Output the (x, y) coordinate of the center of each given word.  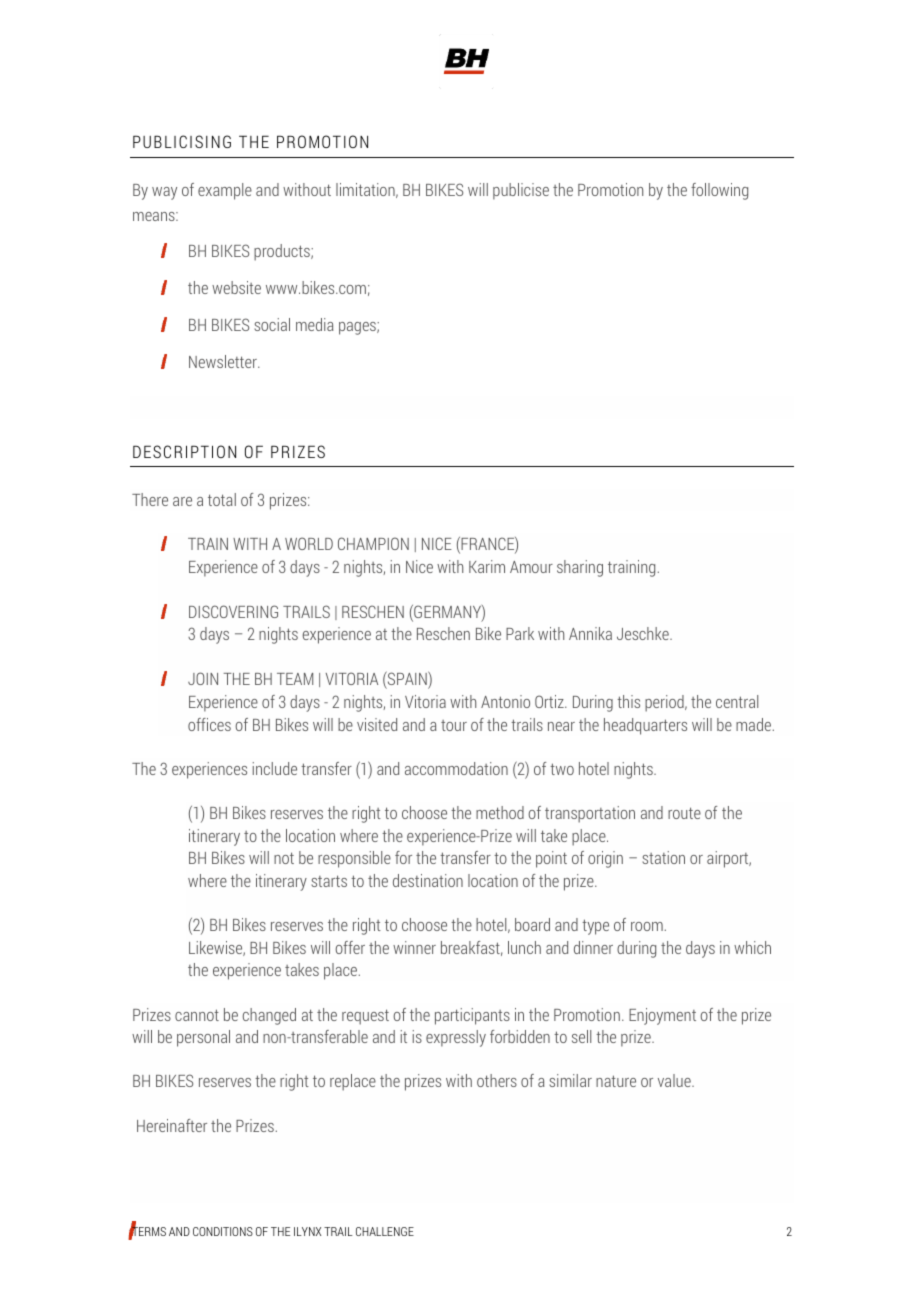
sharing (580, 568)
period (665, 703)
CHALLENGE (385, 1231)
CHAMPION (373, 543)
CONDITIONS (223, 1231)
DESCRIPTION (184, 451)
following (719, 191)
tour (454, 725)
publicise (521, 191)
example (225, 191)
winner (414, 947)
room (647, 926)
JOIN (203, 678)
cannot (197, 1015)
